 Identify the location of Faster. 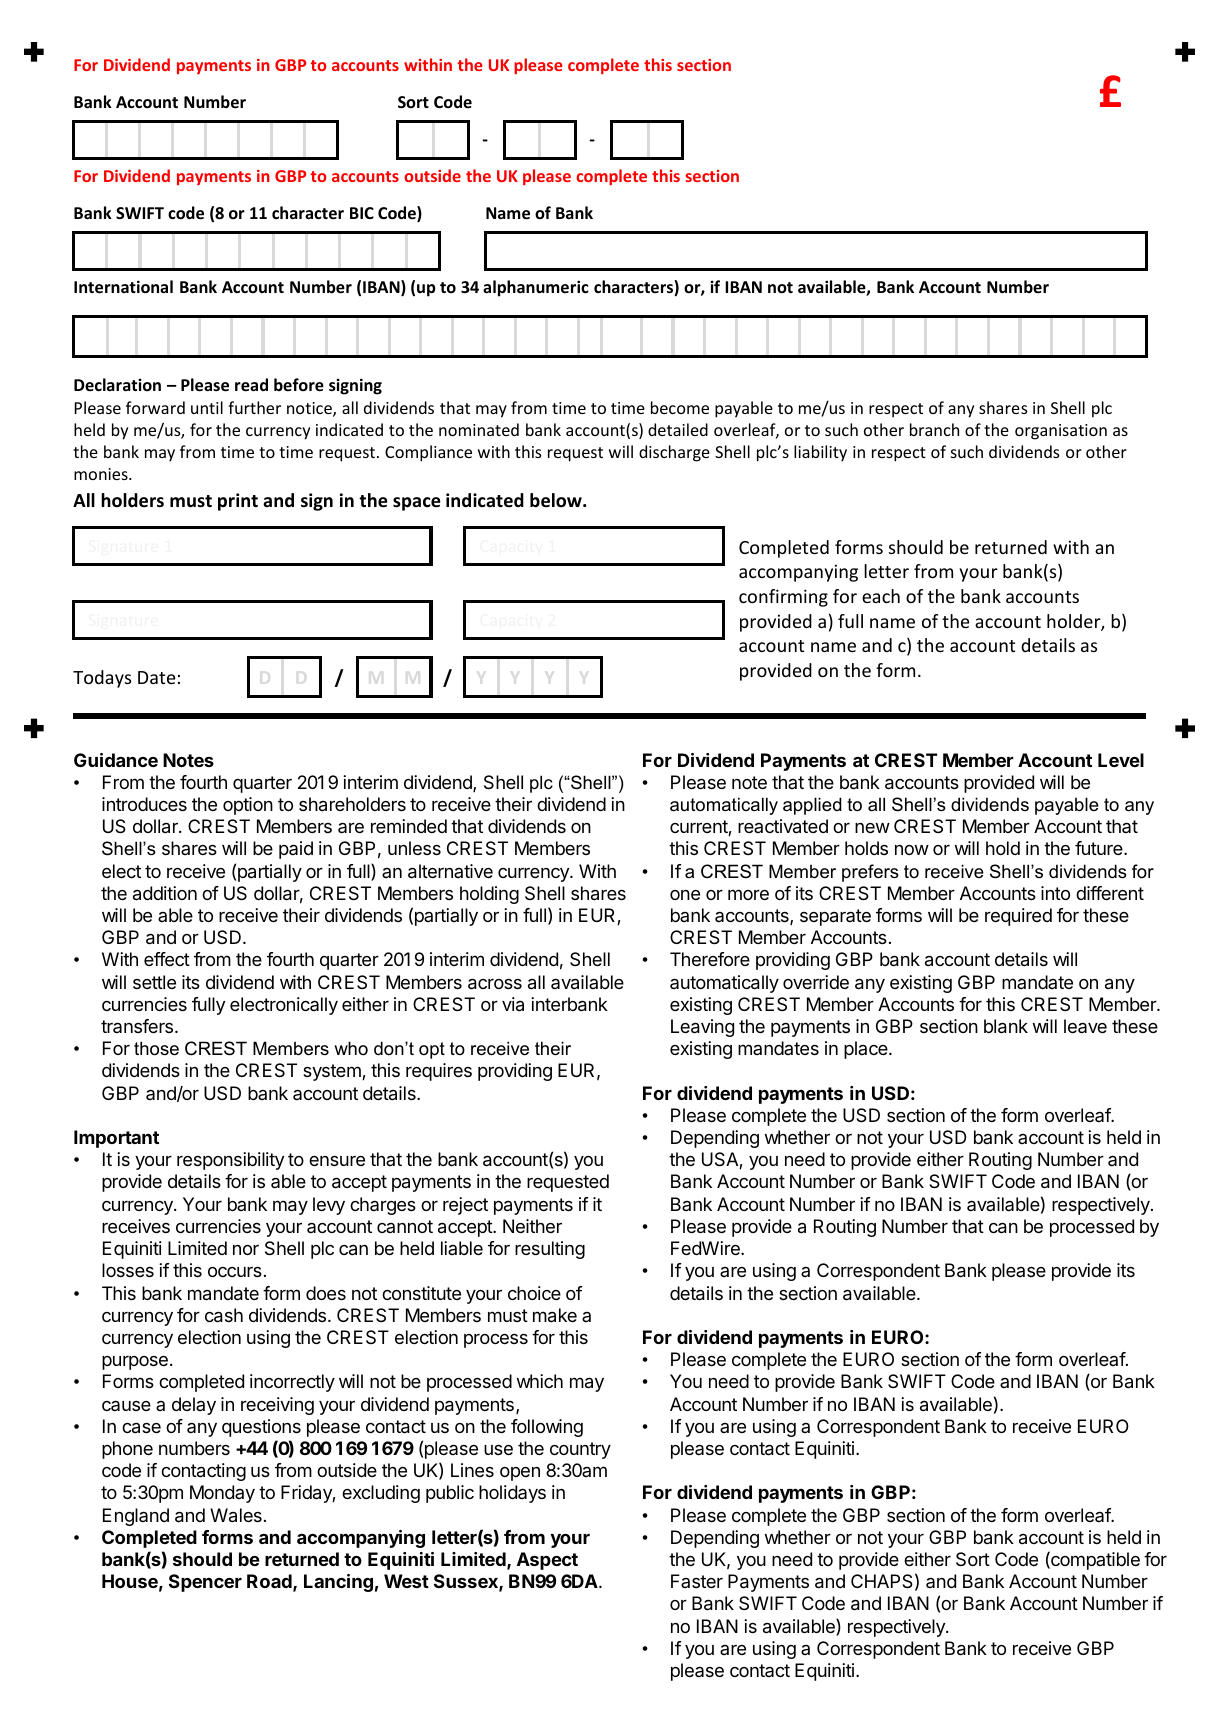
(697, 1581).
